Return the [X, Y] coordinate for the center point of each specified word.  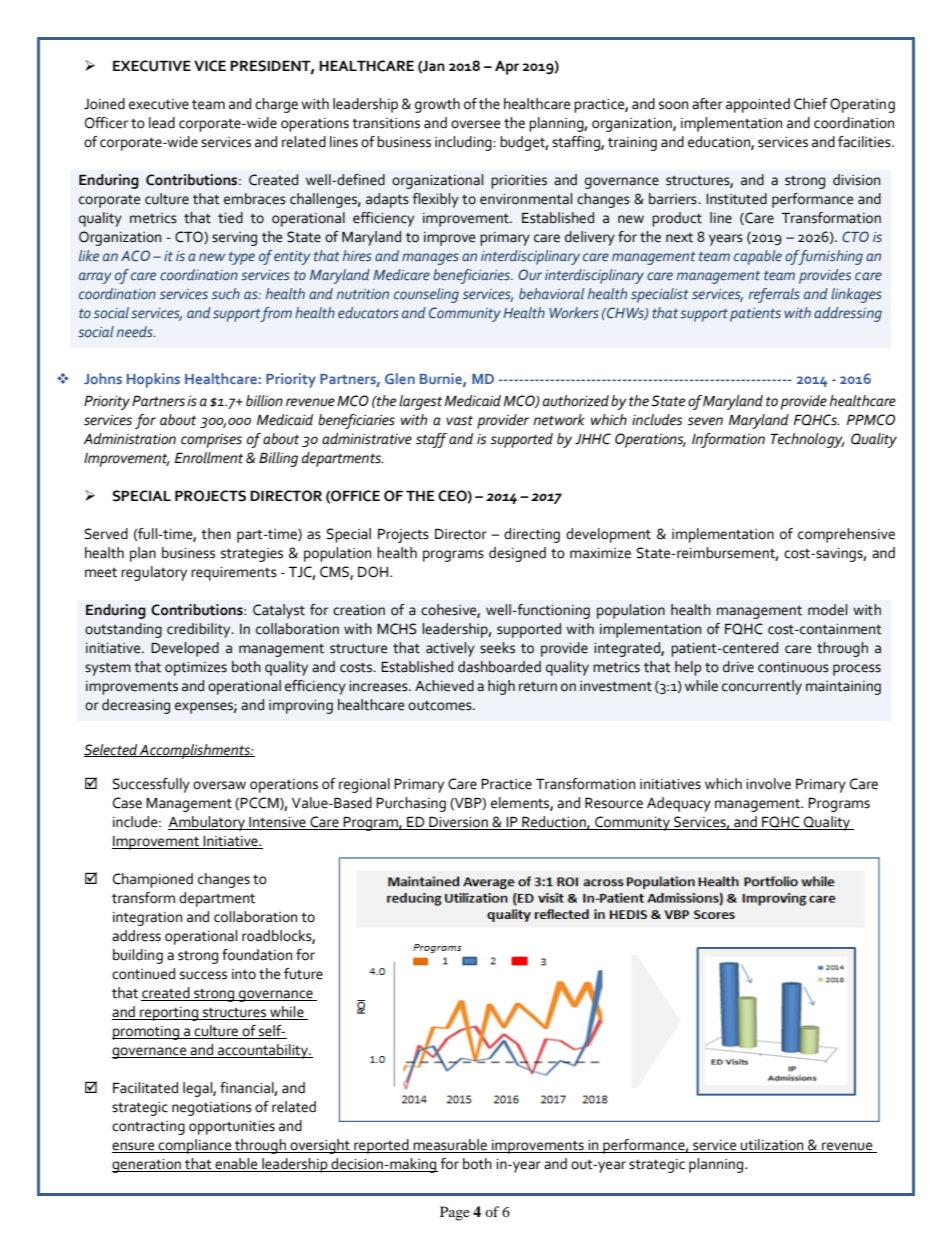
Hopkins [153, 380]
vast [459, 421]
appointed [758, 105]
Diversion [458, 823]
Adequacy [679, 804]
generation [147, 1166]
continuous [793, 667]
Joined [104, 104]
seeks [497, 648]
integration [147, 919]
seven [705, 421]
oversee [475, 124]
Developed [185, 649]
